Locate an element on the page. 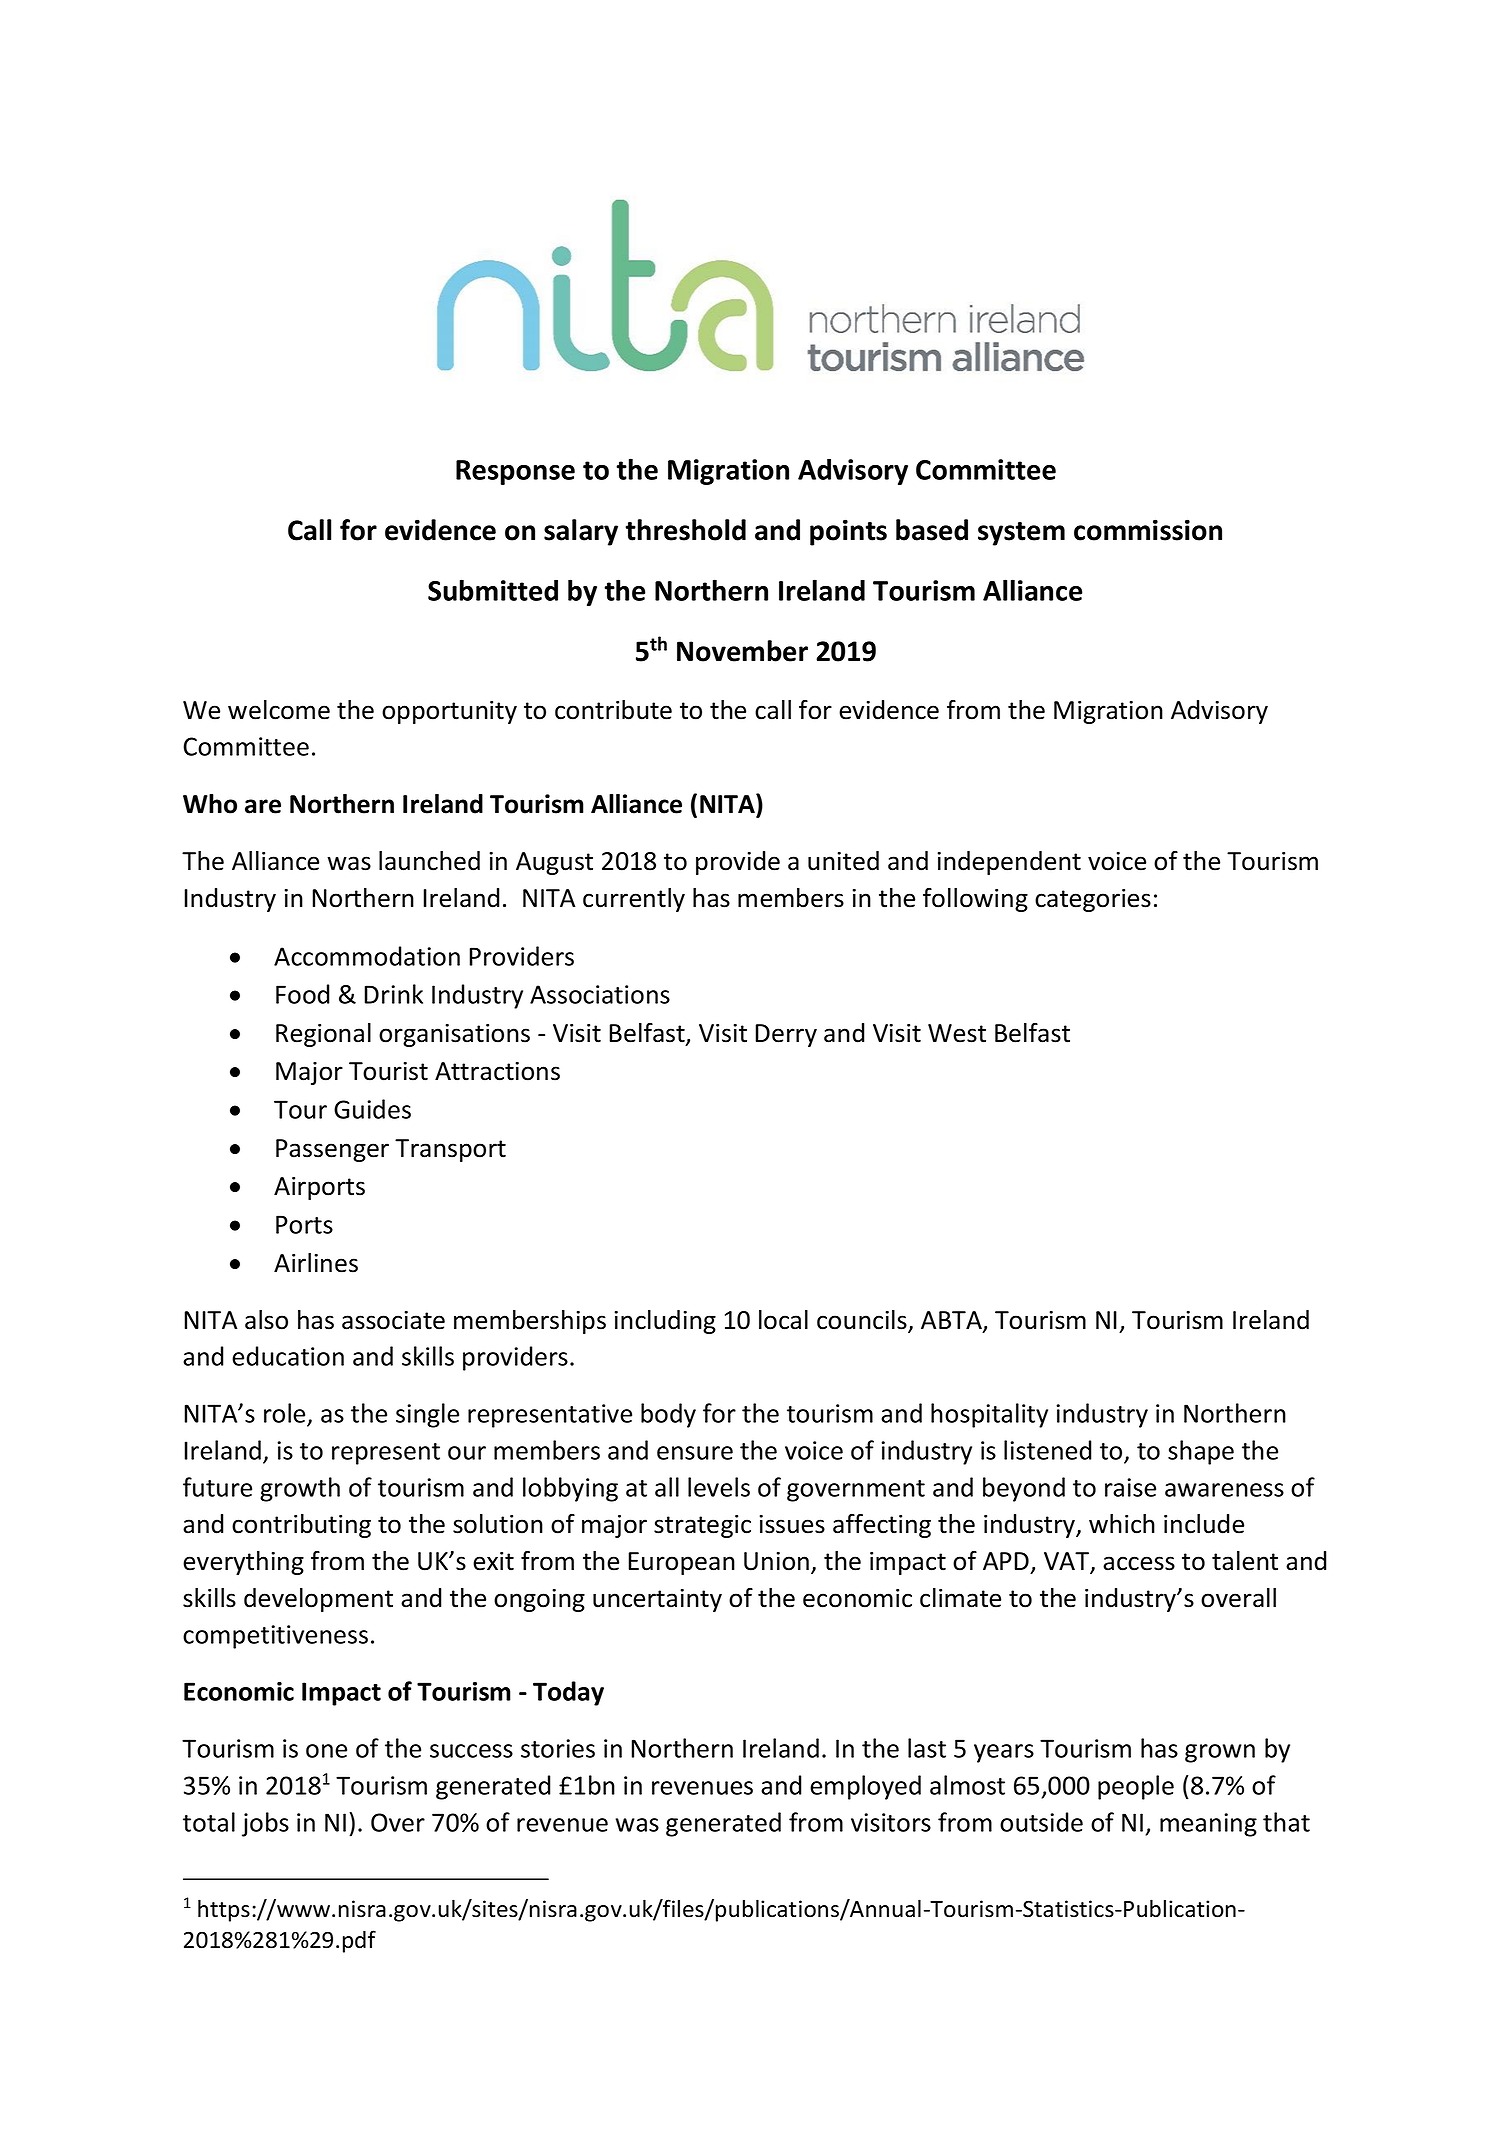  West is located at coordinates (957, 1033).
